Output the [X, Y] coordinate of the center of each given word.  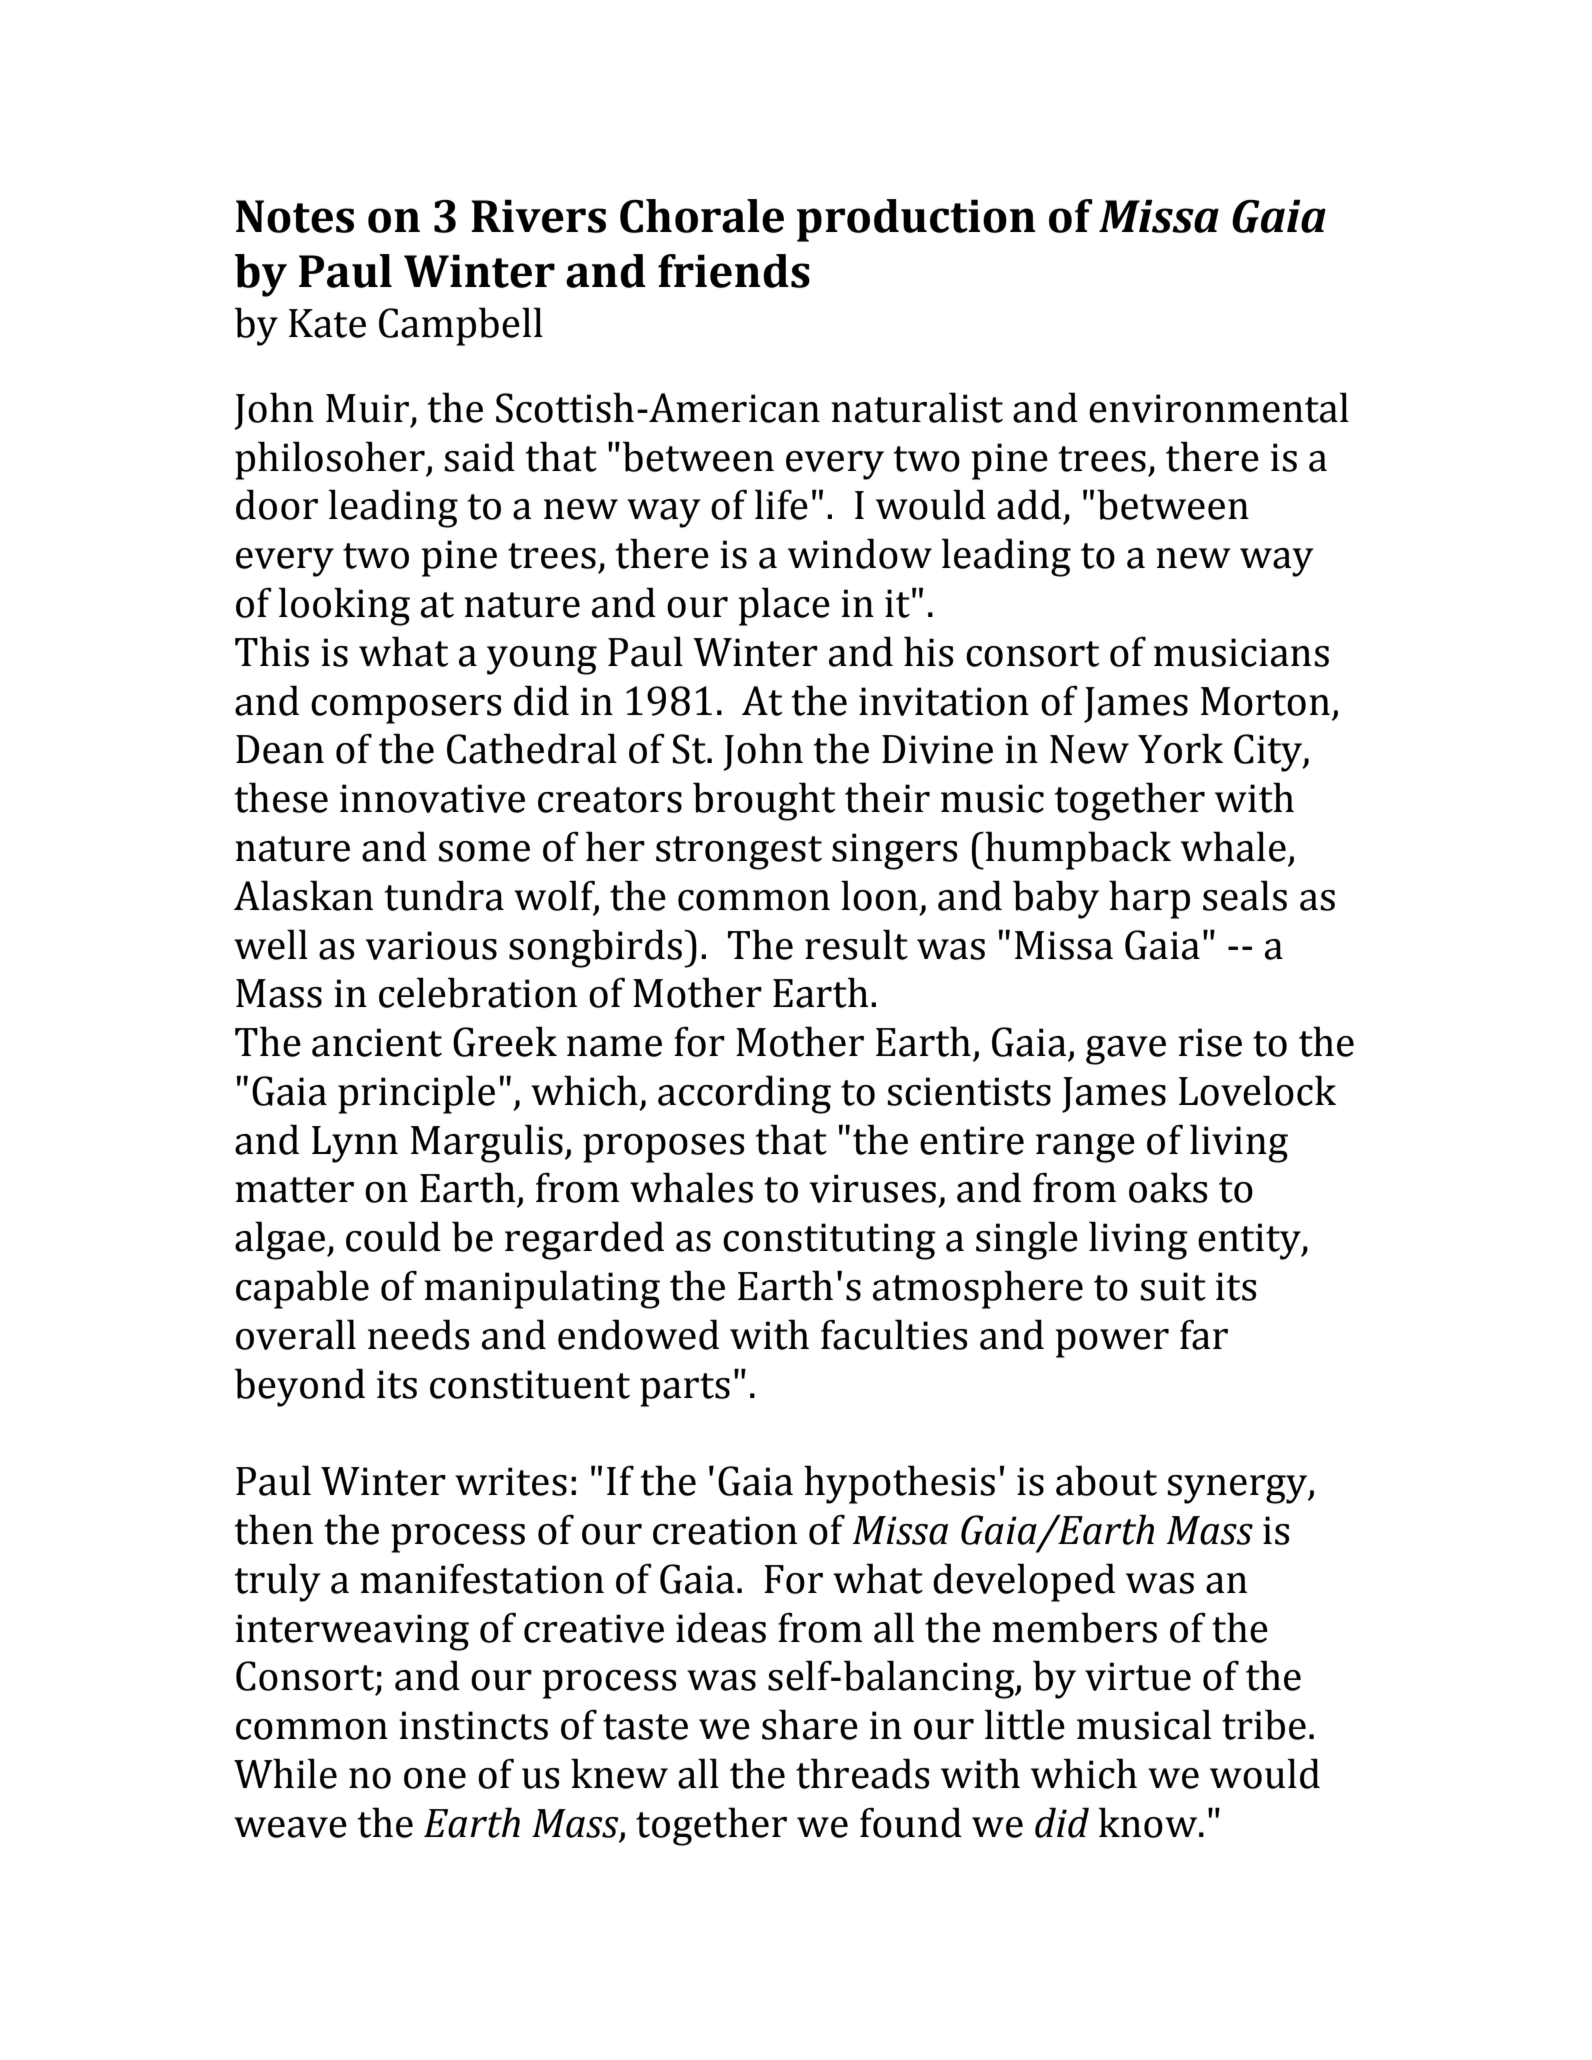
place [784, 606]
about [1106, 1480]
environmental [1219, 407]
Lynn [355, 1144]
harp [1149, 899]
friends [734, 271]
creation [725, 1530]
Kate [327, 323]
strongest [739, 853]
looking [344, 606]
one [435, 1778]
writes [511, 1481]
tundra [444, 895]
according [744, 1094]
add [1029, 504]
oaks [1168, 1187]
